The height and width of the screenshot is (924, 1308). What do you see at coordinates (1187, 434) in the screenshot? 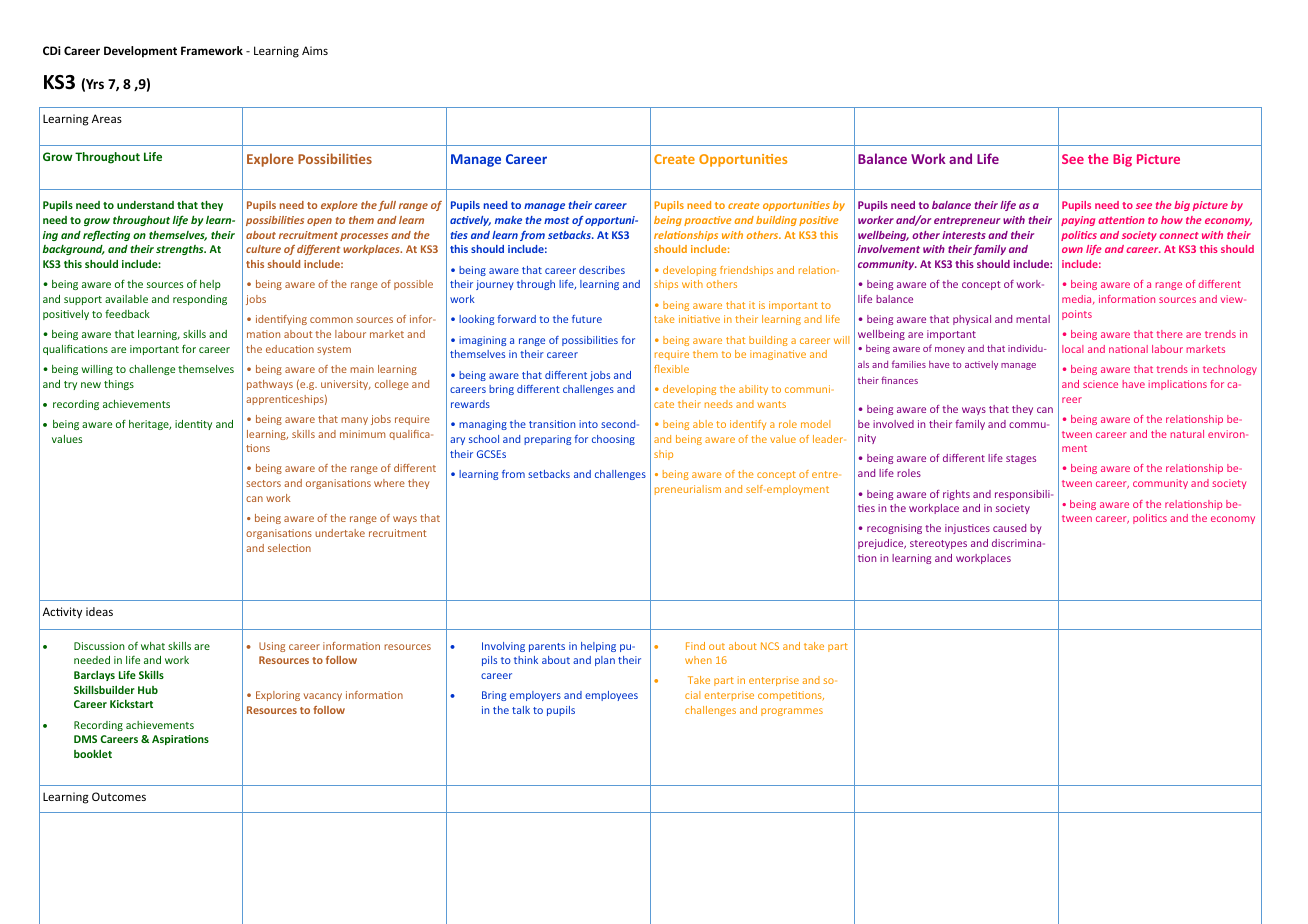
I see `natural` at bounding box center [1187, 434].
